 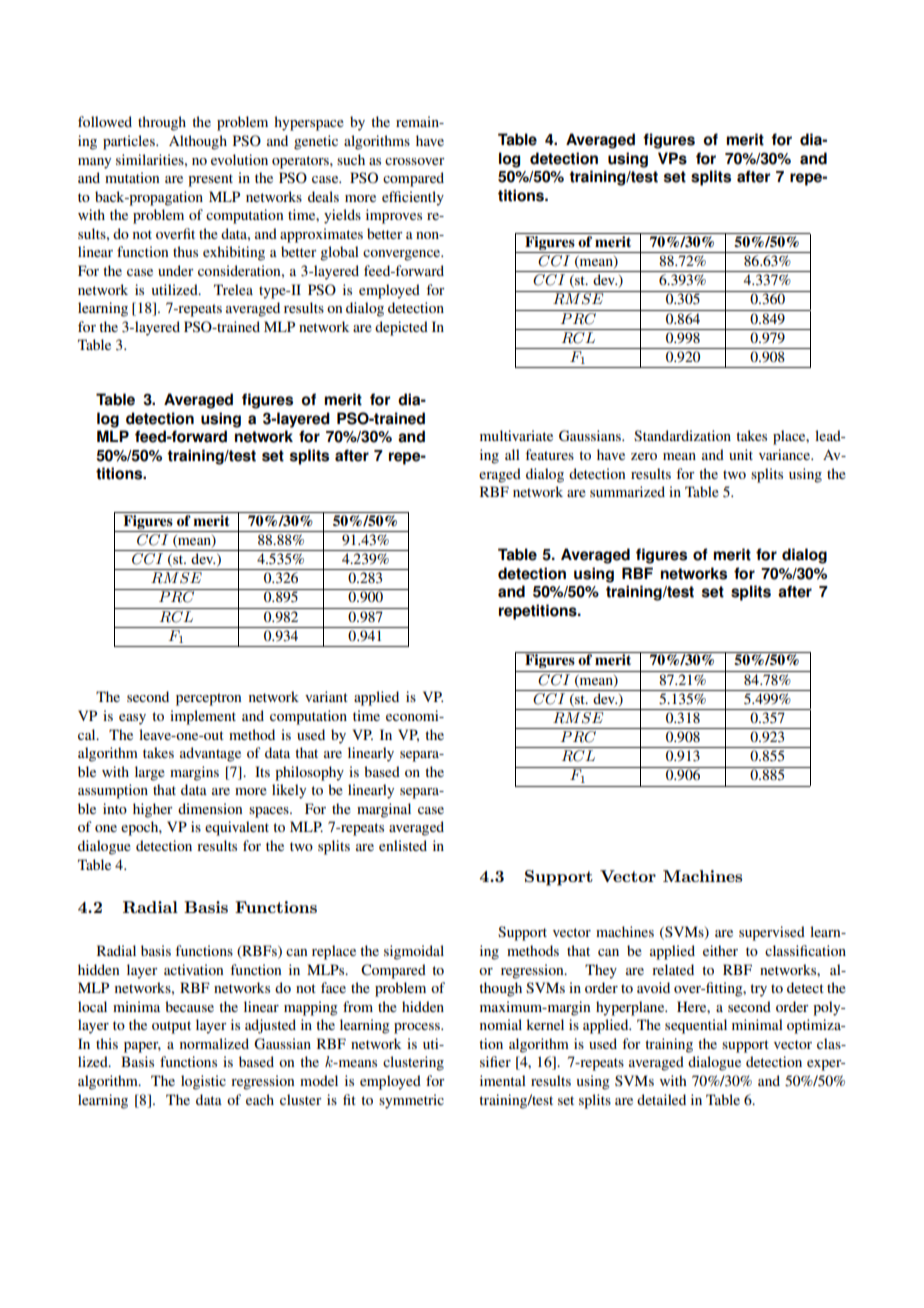 What do you see at coordinates (162, 123) in the document?
I see `through` at bounding box center [162, 123].
